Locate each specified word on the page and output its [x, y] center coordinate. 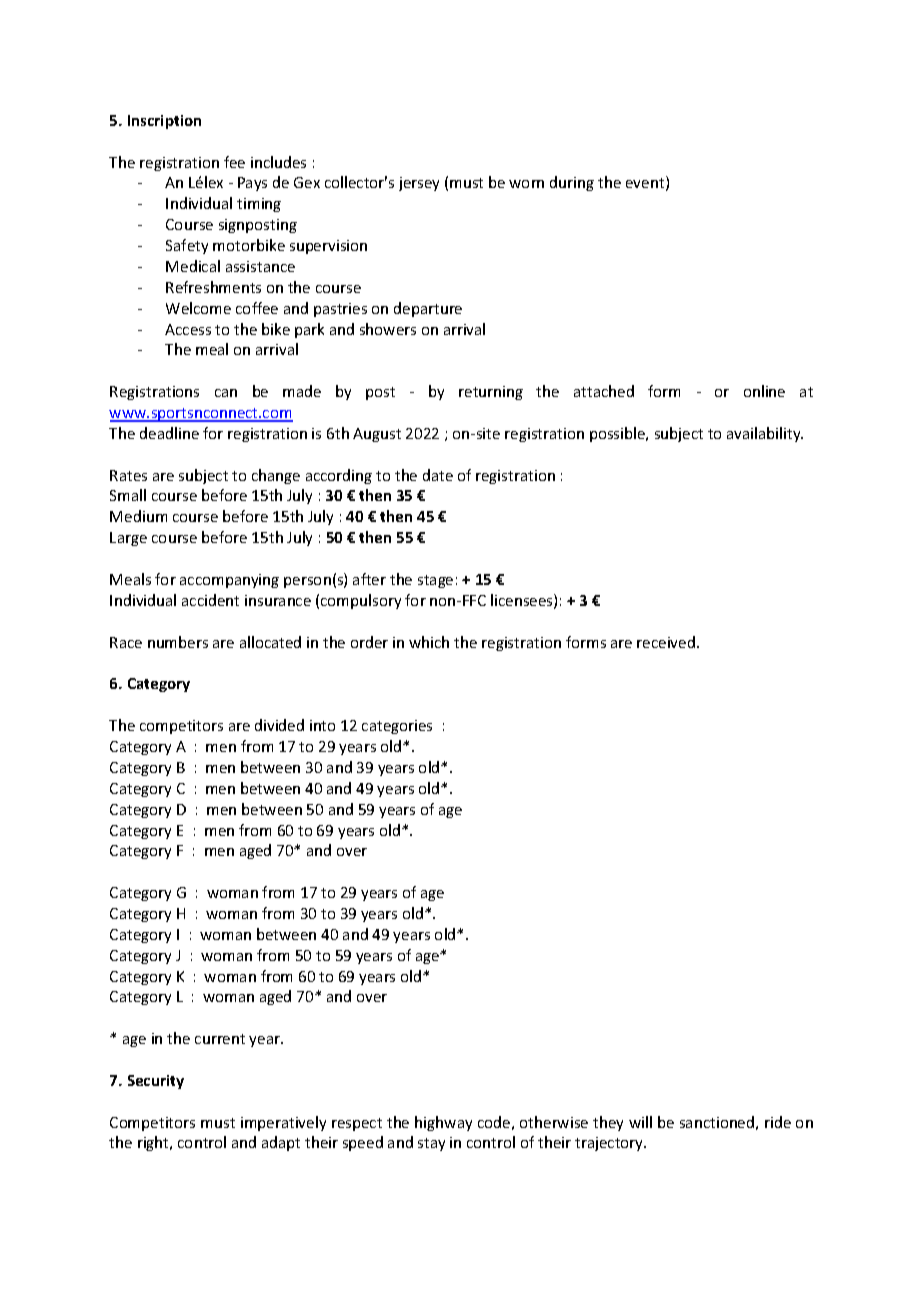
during [572, 183]
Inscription [164, 122]
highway [443, 1123]
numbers [178, 642]
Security [156, 1082]
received [666, 642]
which [429, 642]
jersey [419, 184]
